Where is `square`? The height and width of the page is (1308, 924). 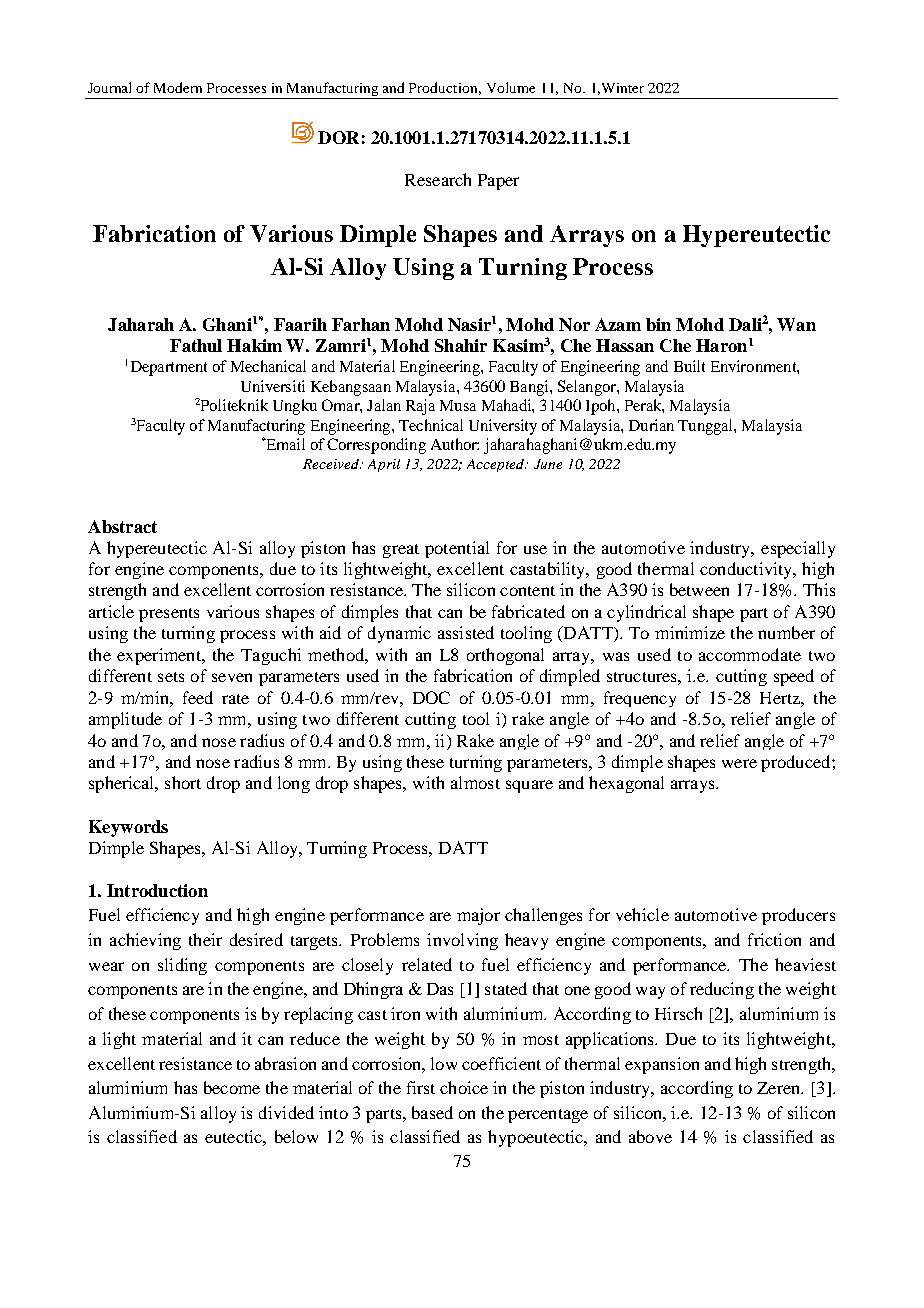 square is located at coordinates (529, 786).
